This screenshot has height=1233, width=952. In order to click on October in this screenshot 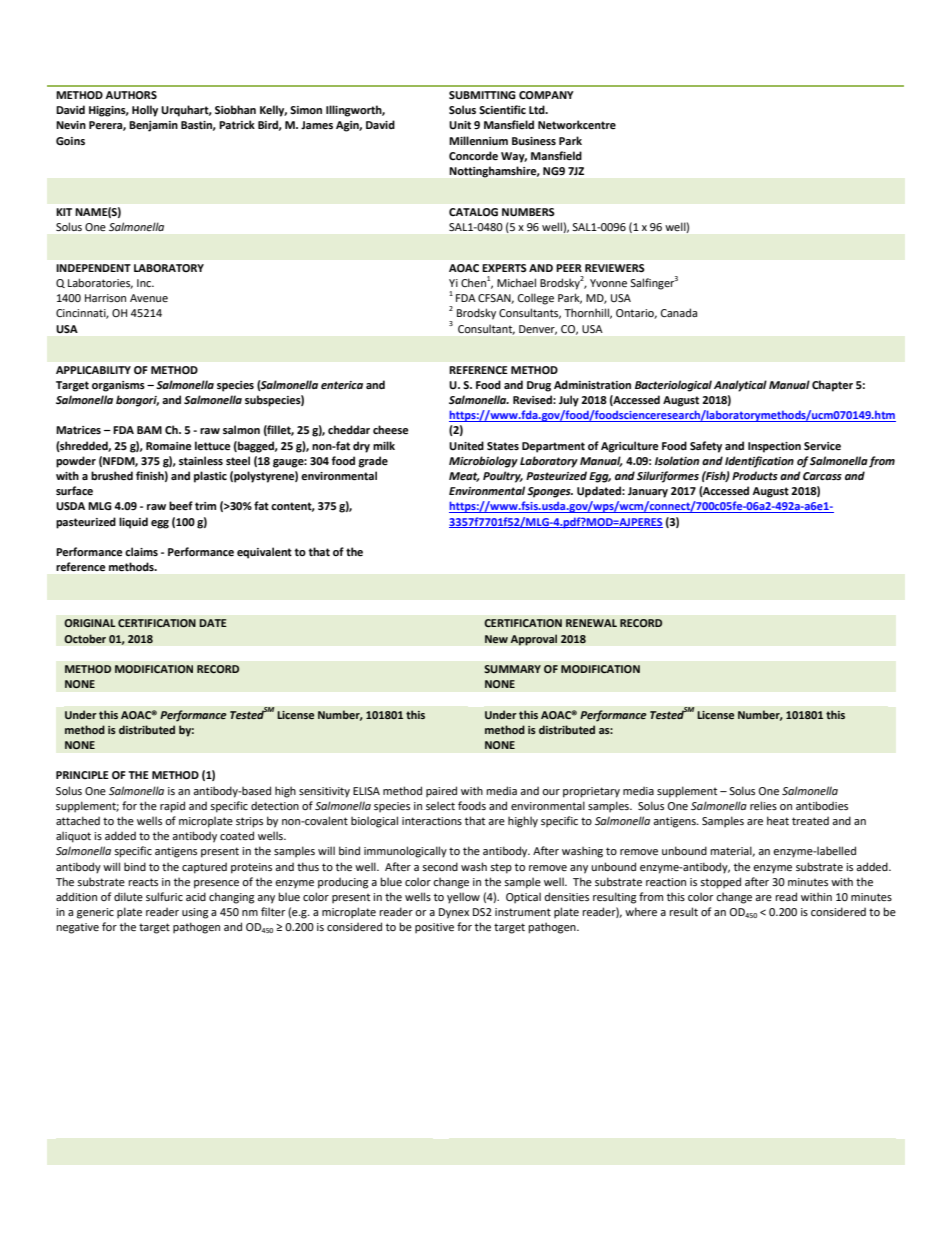, I will do `click(85, 638)`.
